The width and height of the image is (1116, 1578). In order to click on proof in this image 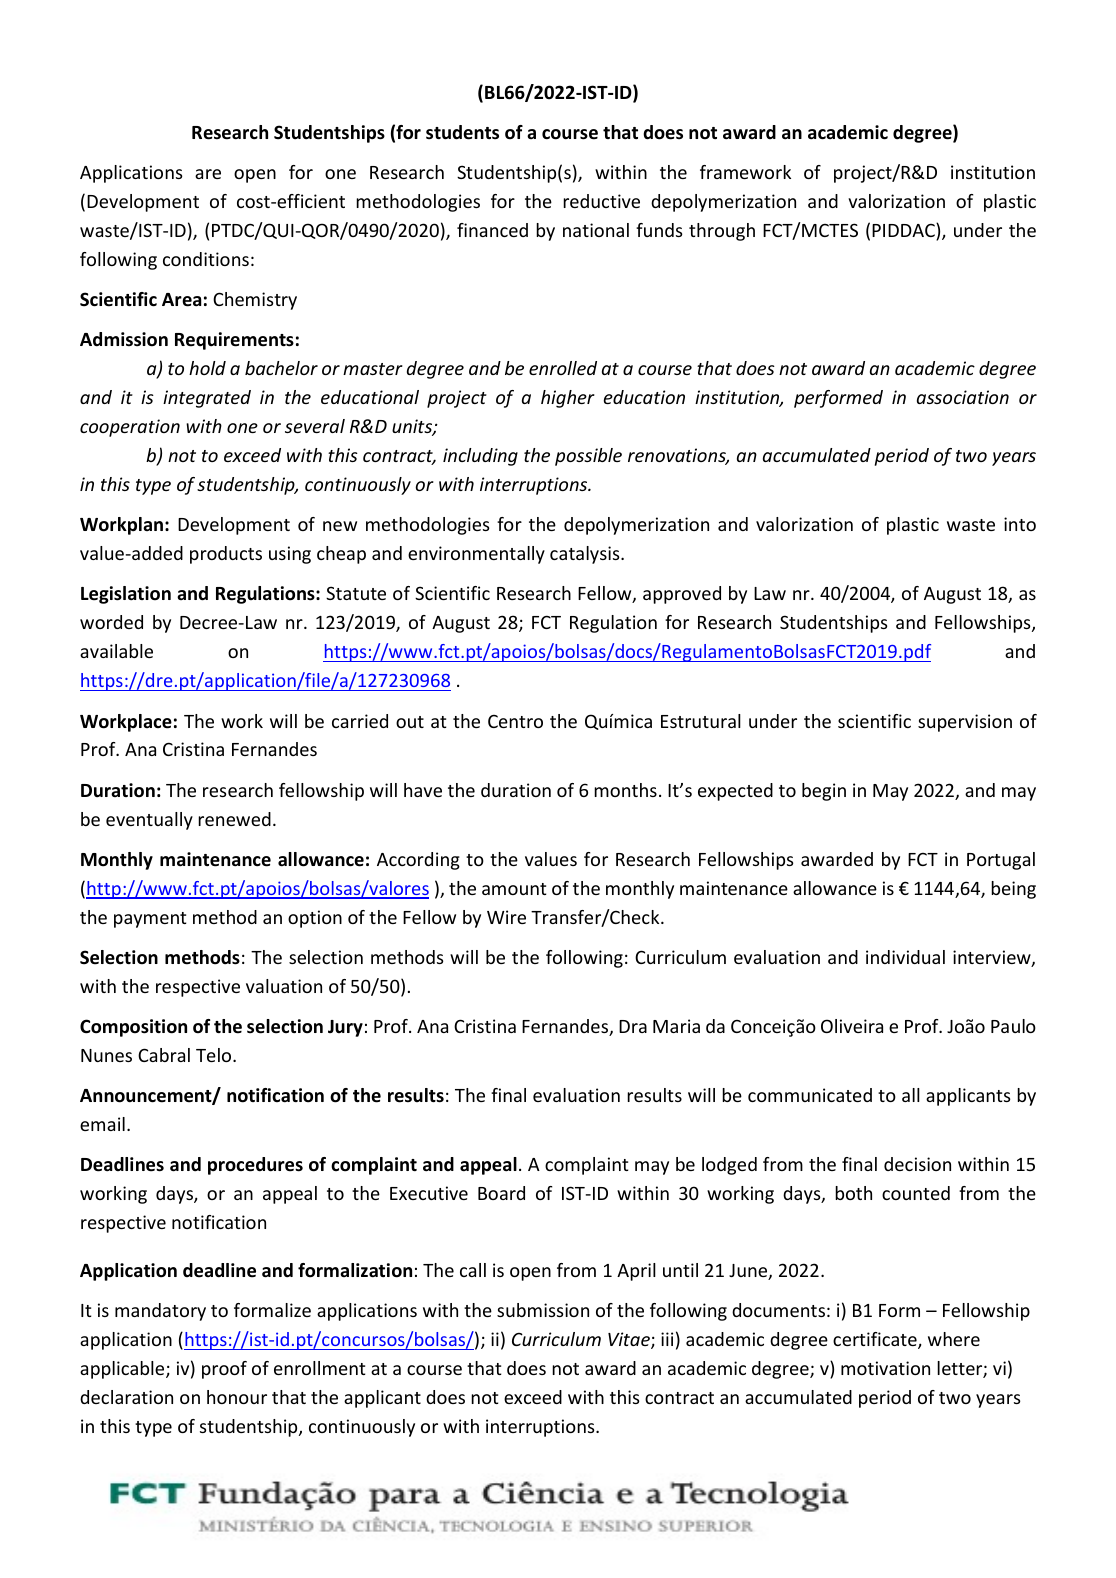, I will do `click(224, 1370)`.
